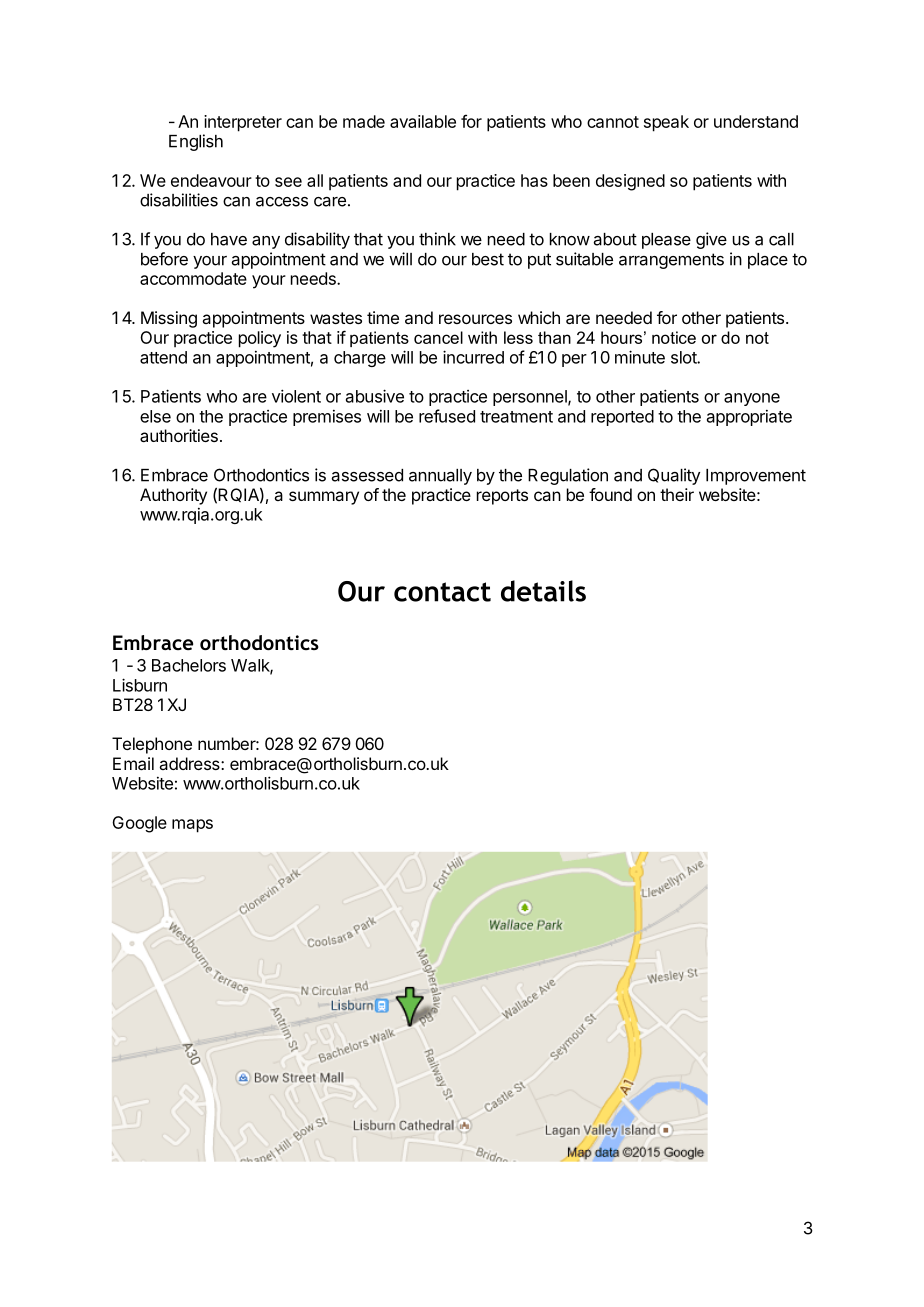 The height and width of the page is (1307, 924). What do you see at coordinates (192, 826) in the page?
I see `maps` at bounding box center [192, 826].
